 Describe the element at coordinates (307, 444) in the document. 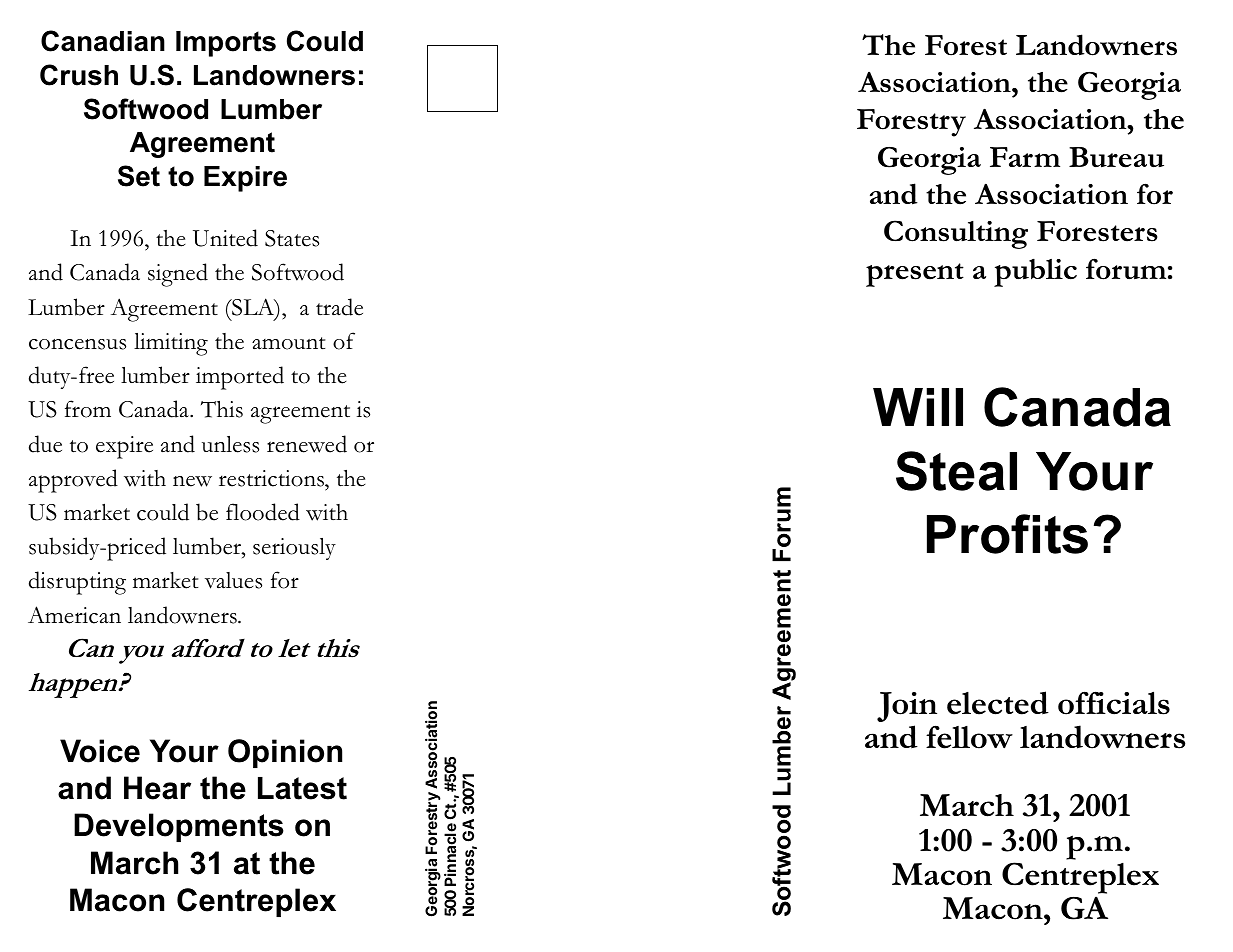

I see `renewed` at that location.
